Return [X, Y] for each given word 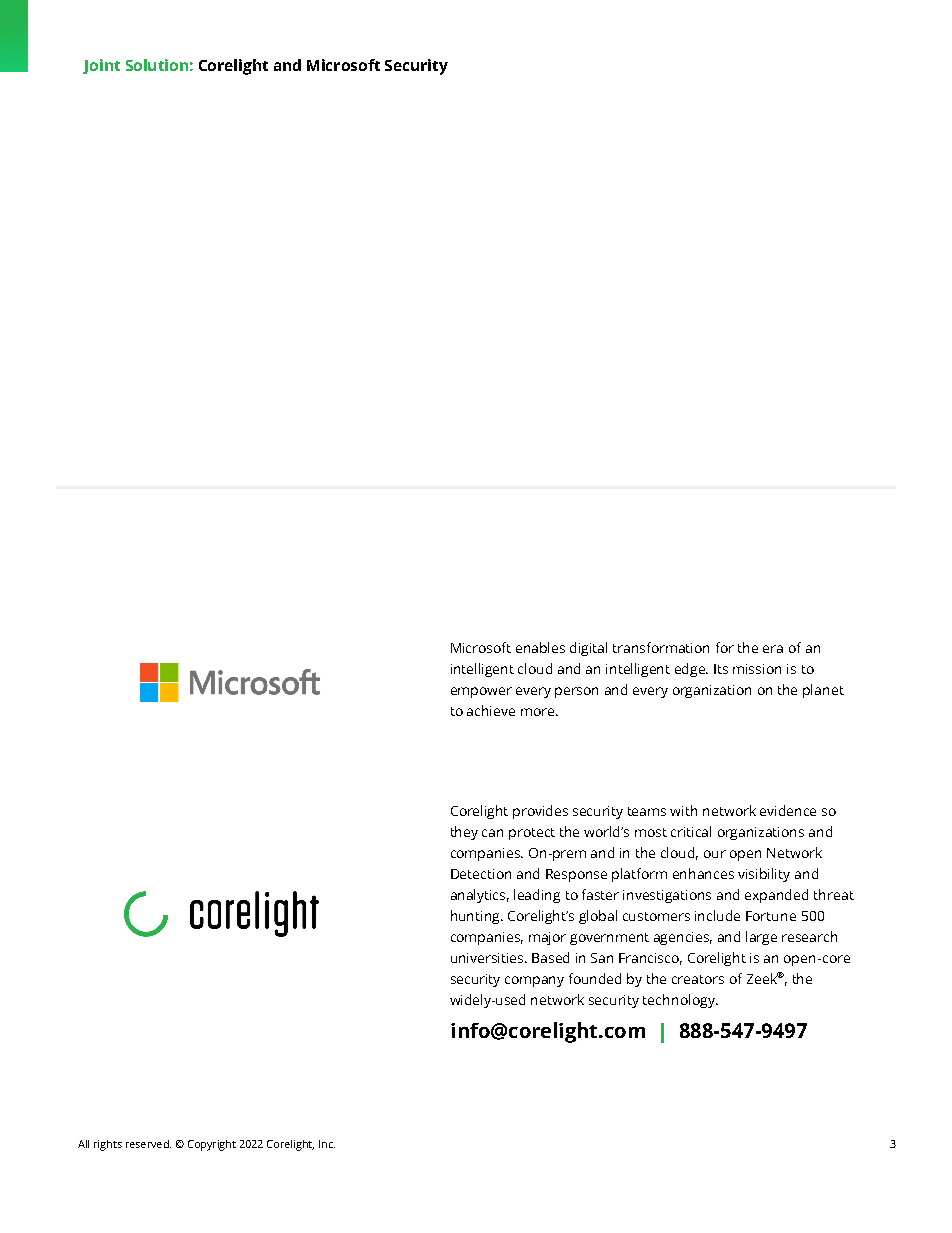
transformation [661, 647]
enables [540, 647]
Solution [157, 65]
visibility [764, 875]
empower [481, 692]
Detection [481, 874]
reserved [148, 1144]
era [773, 649]
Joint [101, 66]
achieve [491, 710]
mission [757, 669]
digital [588, 649]
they [464, 833]
